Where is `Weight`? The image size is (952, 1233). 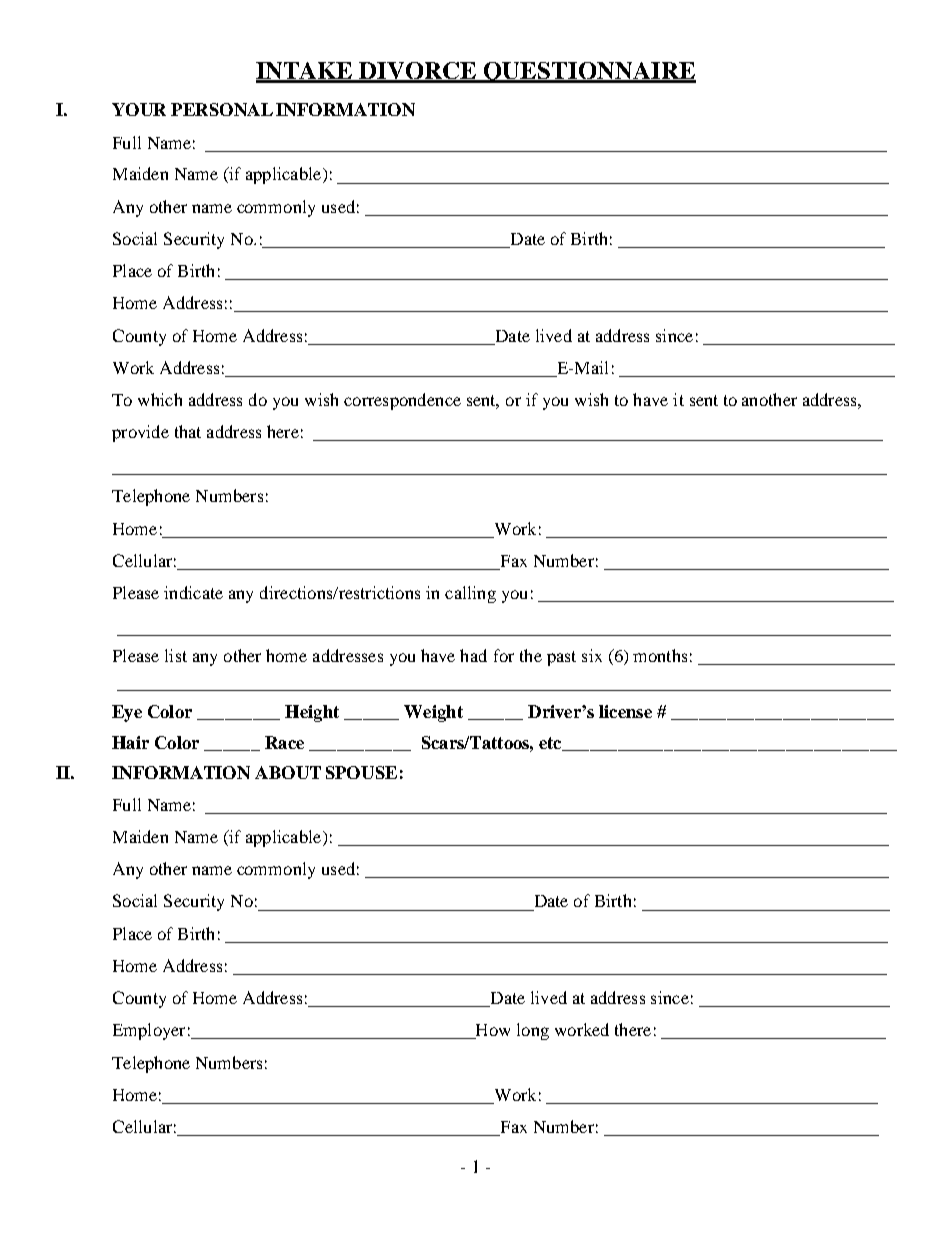
Weight is located at coordinates (433, 713).
